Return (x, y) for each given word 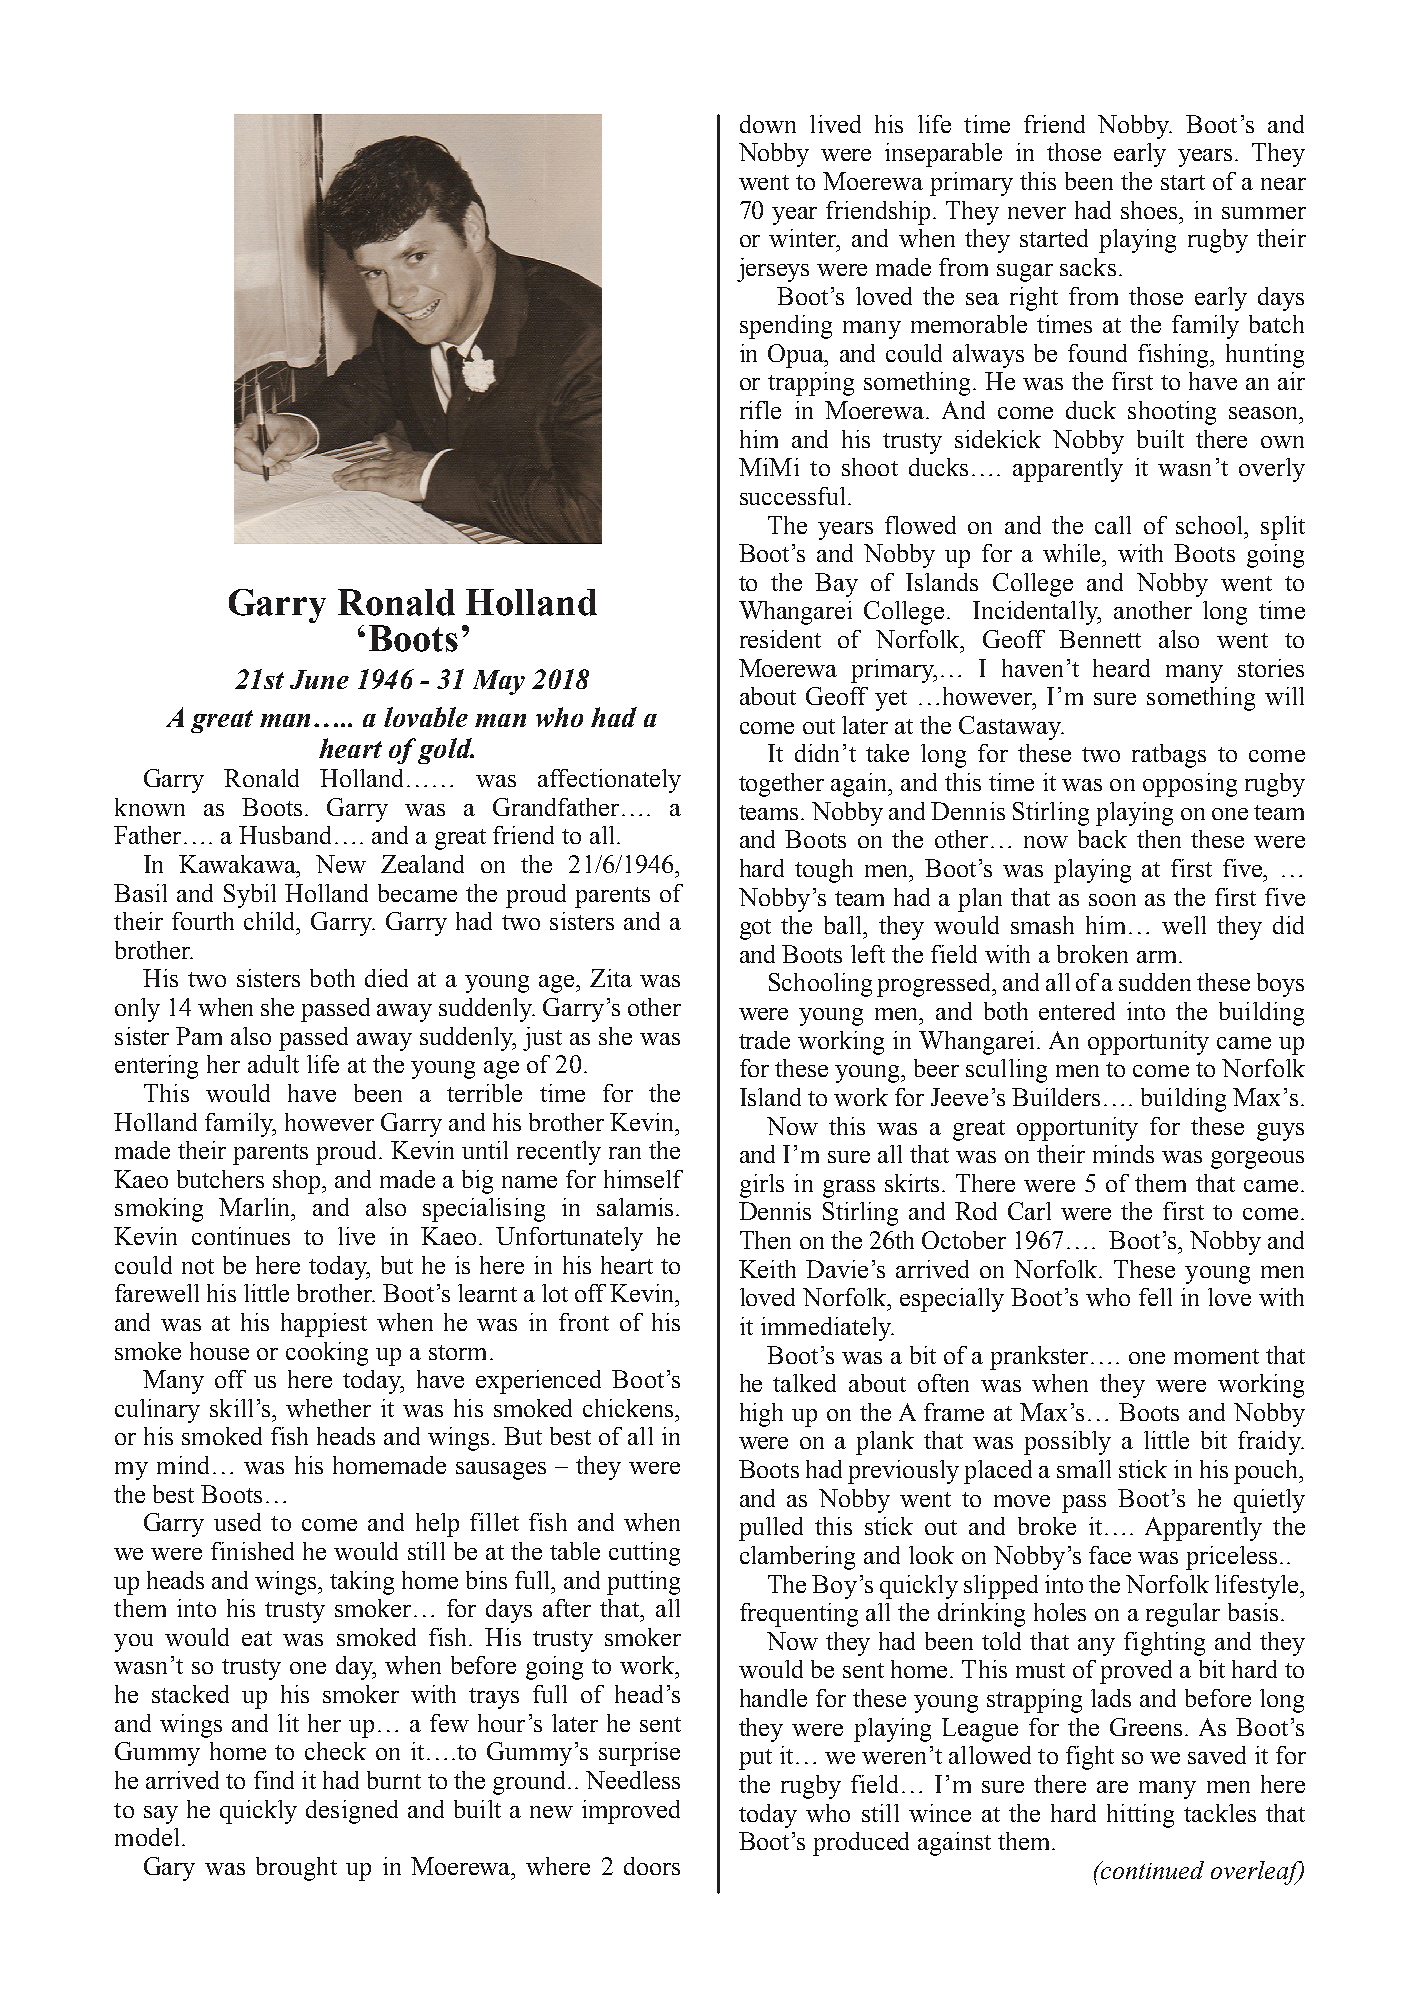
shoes (1150, 210)
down (768, 124)
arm (1158, 957)
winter (804, 238)
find (274, 1780)
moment (1216, 1356)
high (761, 1415)
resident (780, 639)
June (319, 679)
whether (328, 1408)
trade (764, 1040)
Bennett (1100, 639)
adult (273, 1064)
